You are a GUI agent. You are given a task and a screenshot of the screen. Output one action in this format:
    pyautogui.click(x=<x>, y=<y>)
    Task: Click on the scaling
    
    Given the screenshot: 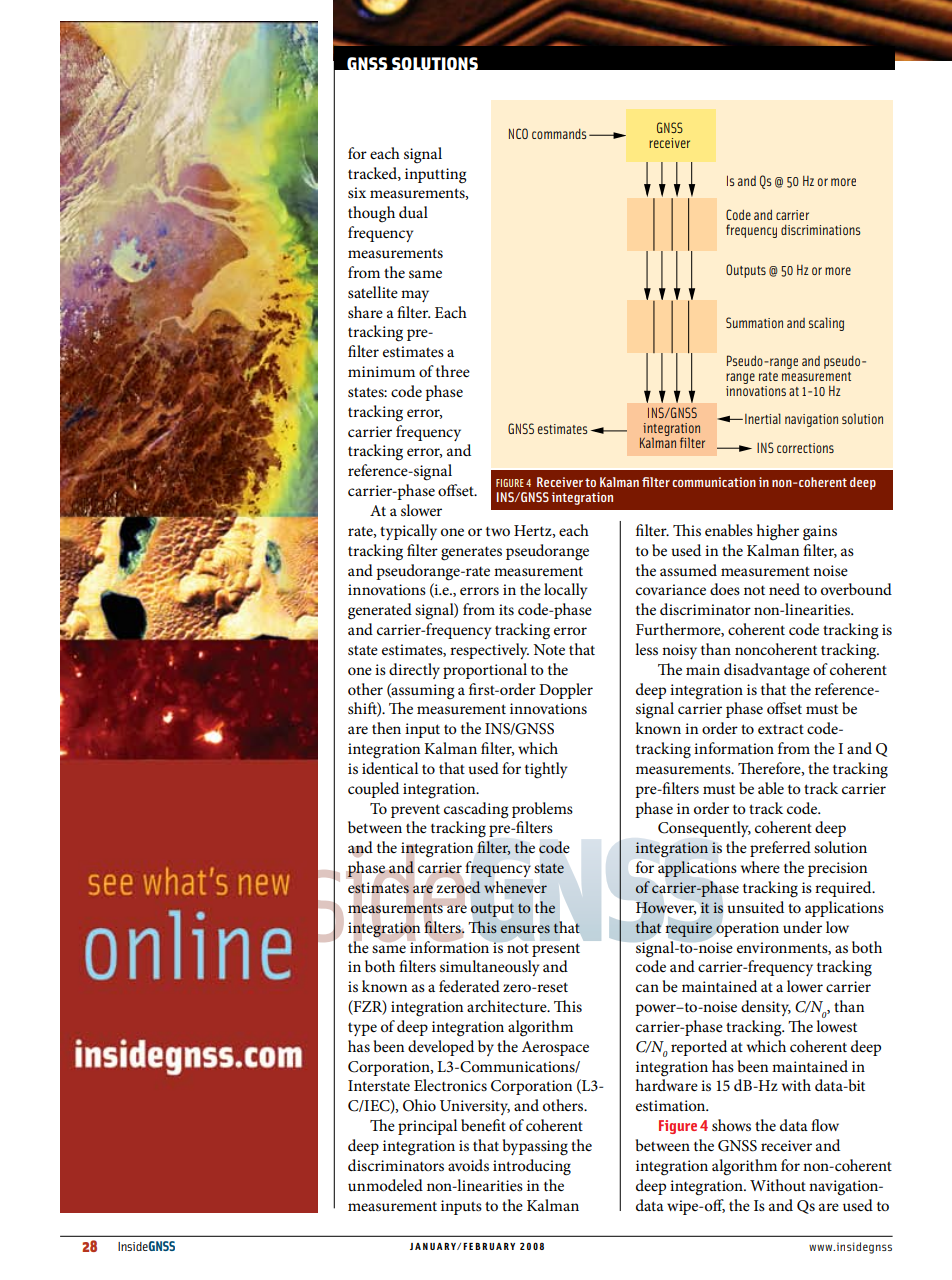 What is the action you would take?
    pyautogui.click(x=826, y=324)
